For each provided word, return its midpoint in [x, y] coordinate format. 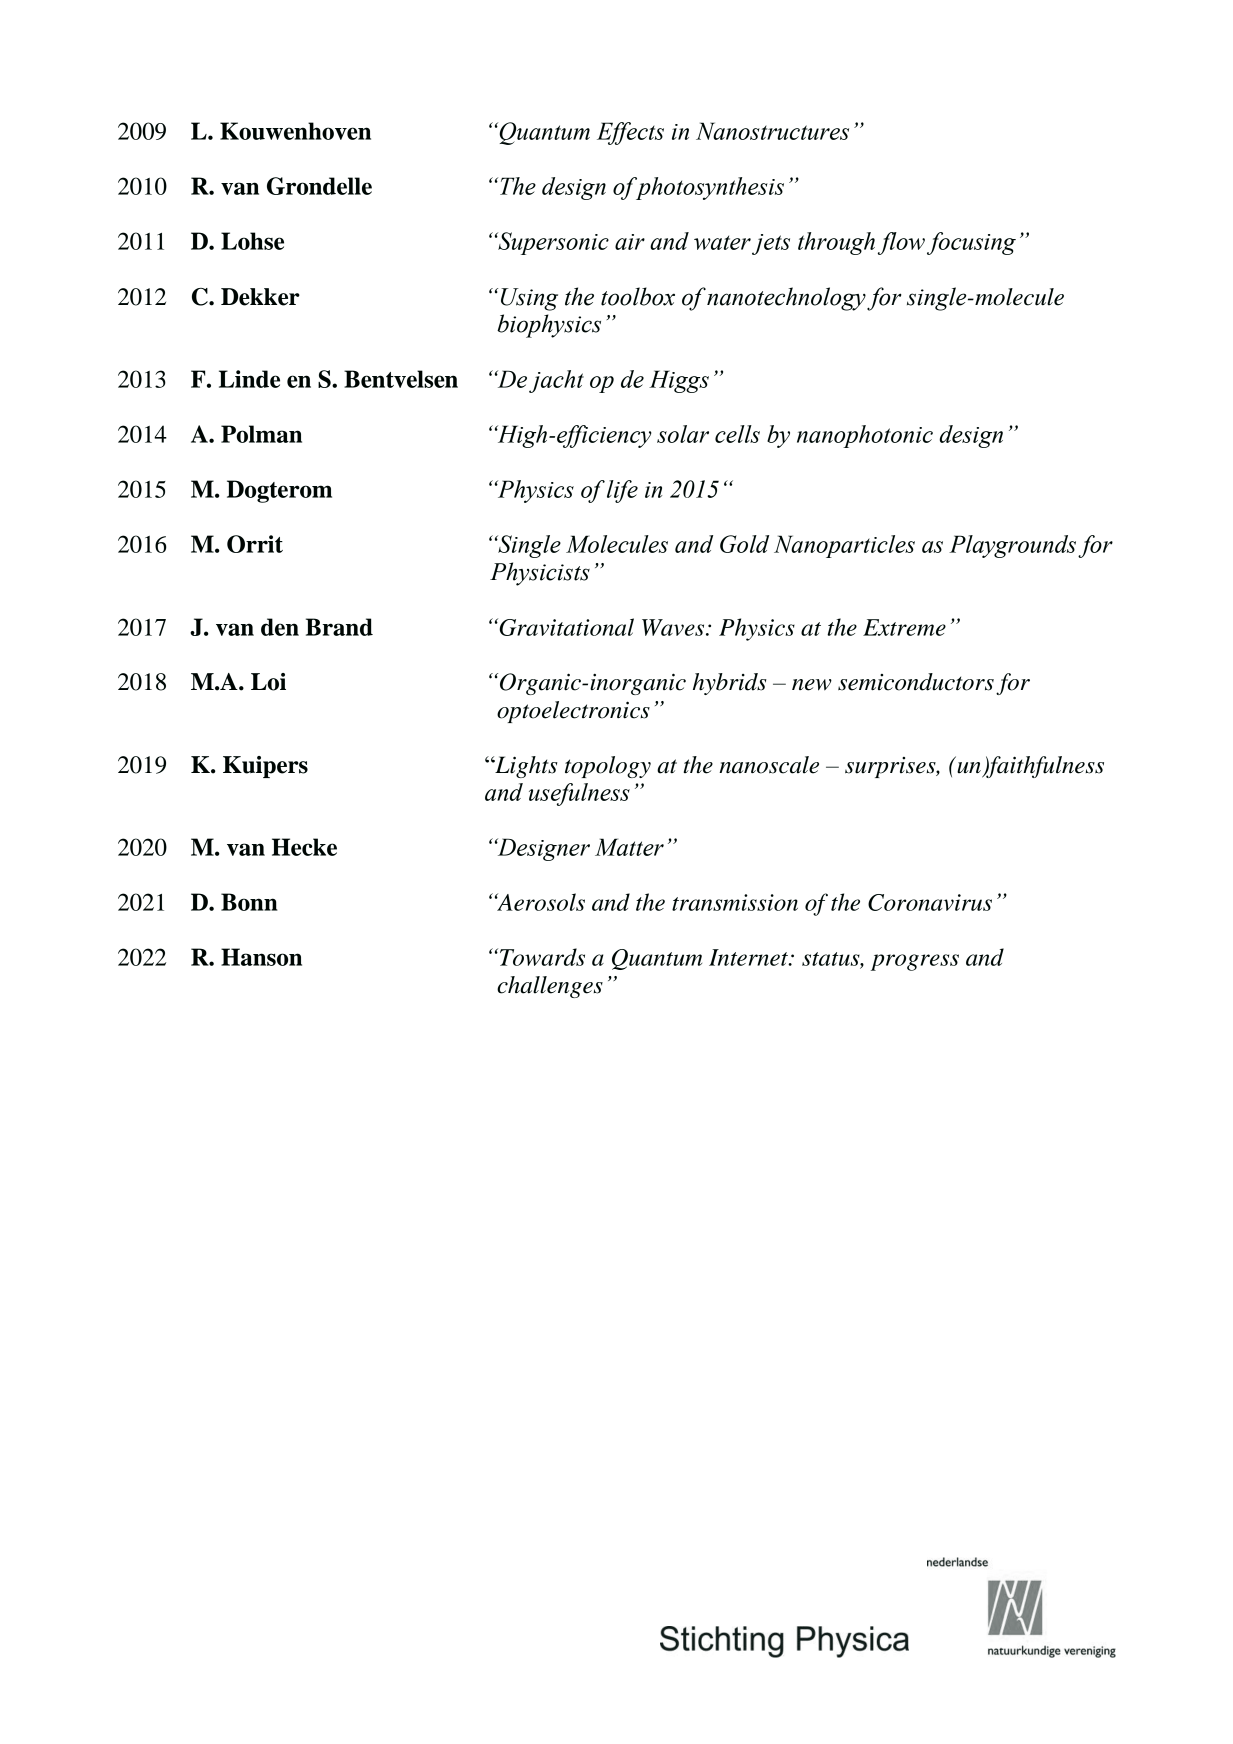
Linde [249, 379]
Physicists [540, 574]
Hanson [261, 957]
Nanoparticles [844, 546]
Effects [630, 133]
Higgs [679, 381]
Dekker [260, 297]
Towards [542, 957]
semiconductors [916, 682]
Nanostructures [772, 131]
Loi [268, 682]
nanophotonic [865, 436]
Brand [339, 627]
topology [608, 767]
